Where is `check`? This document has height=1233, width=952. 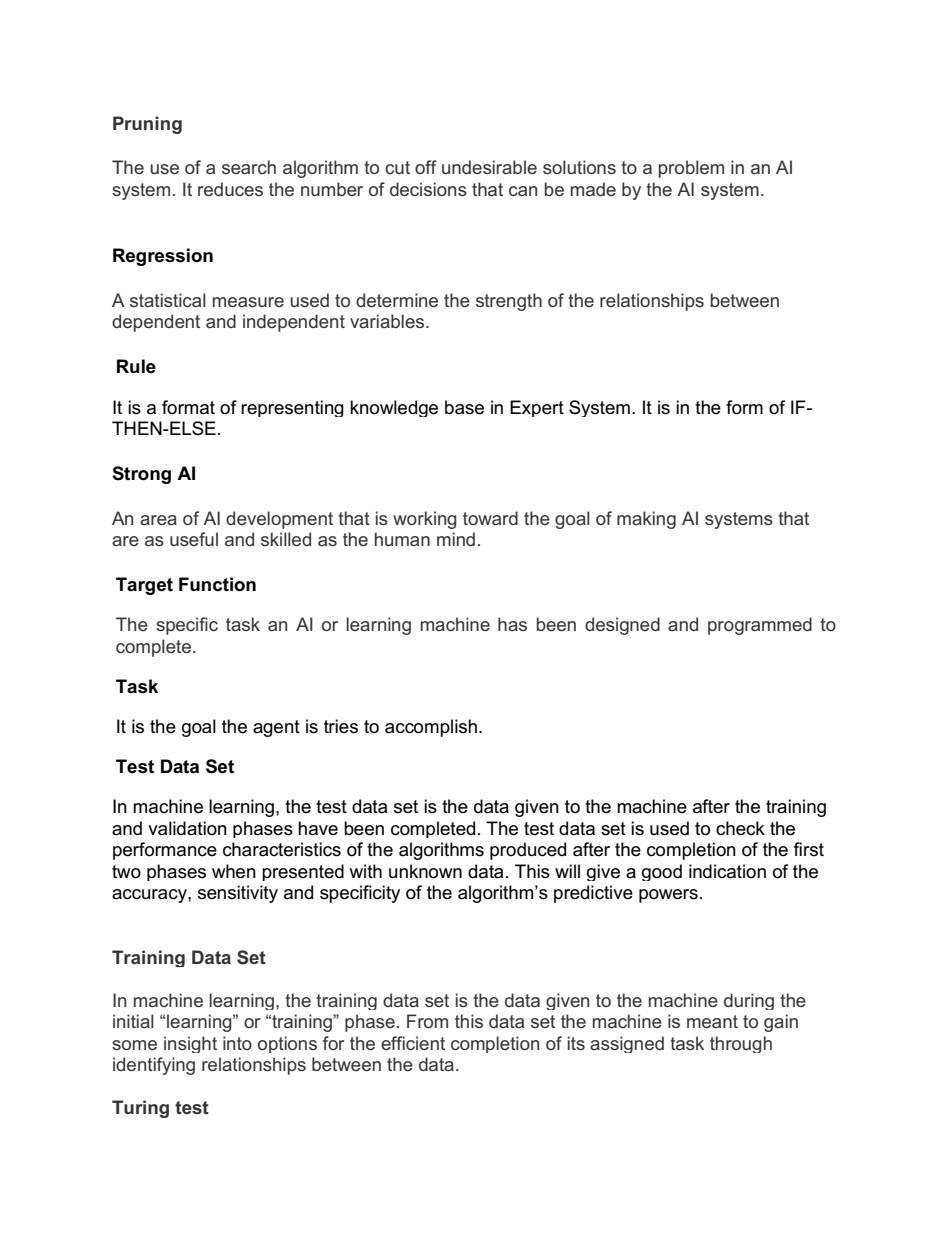 check is located at coordinates (740, 828).
